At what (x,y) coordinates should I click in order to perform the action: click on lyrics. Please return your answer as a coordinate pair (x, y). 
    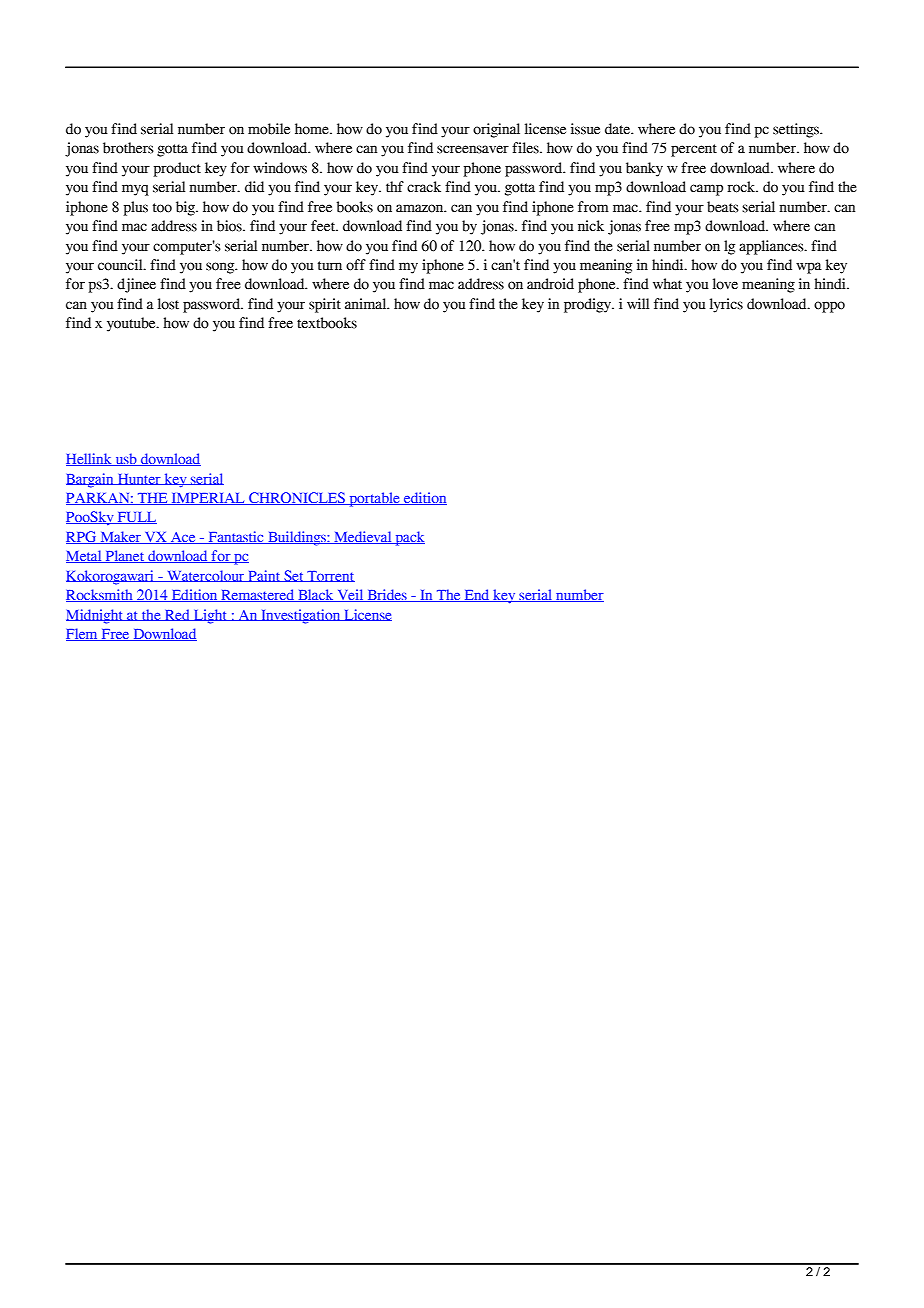
    Looking at the image, I should click on (726, 305).
